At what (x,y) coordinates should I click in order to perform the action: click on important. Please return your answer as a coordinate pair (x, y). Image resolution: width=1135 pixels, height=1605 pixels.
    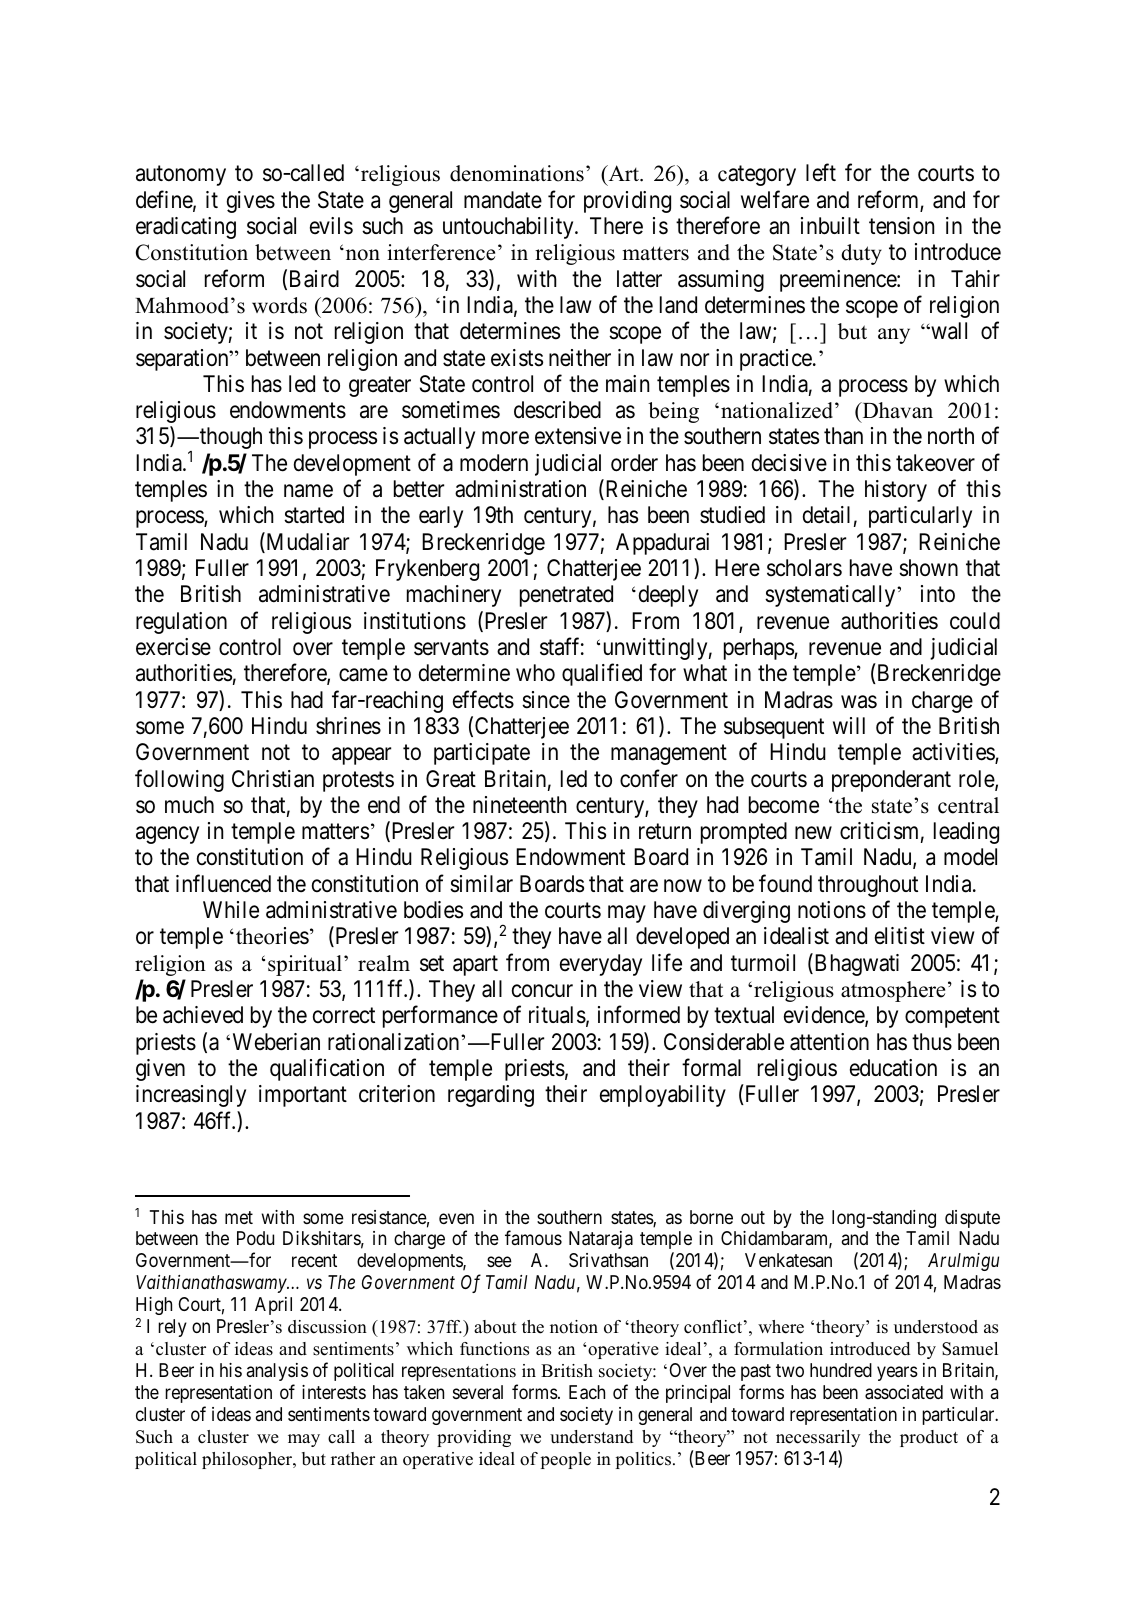
    Looking at the image, I should click on (303, 1096).
